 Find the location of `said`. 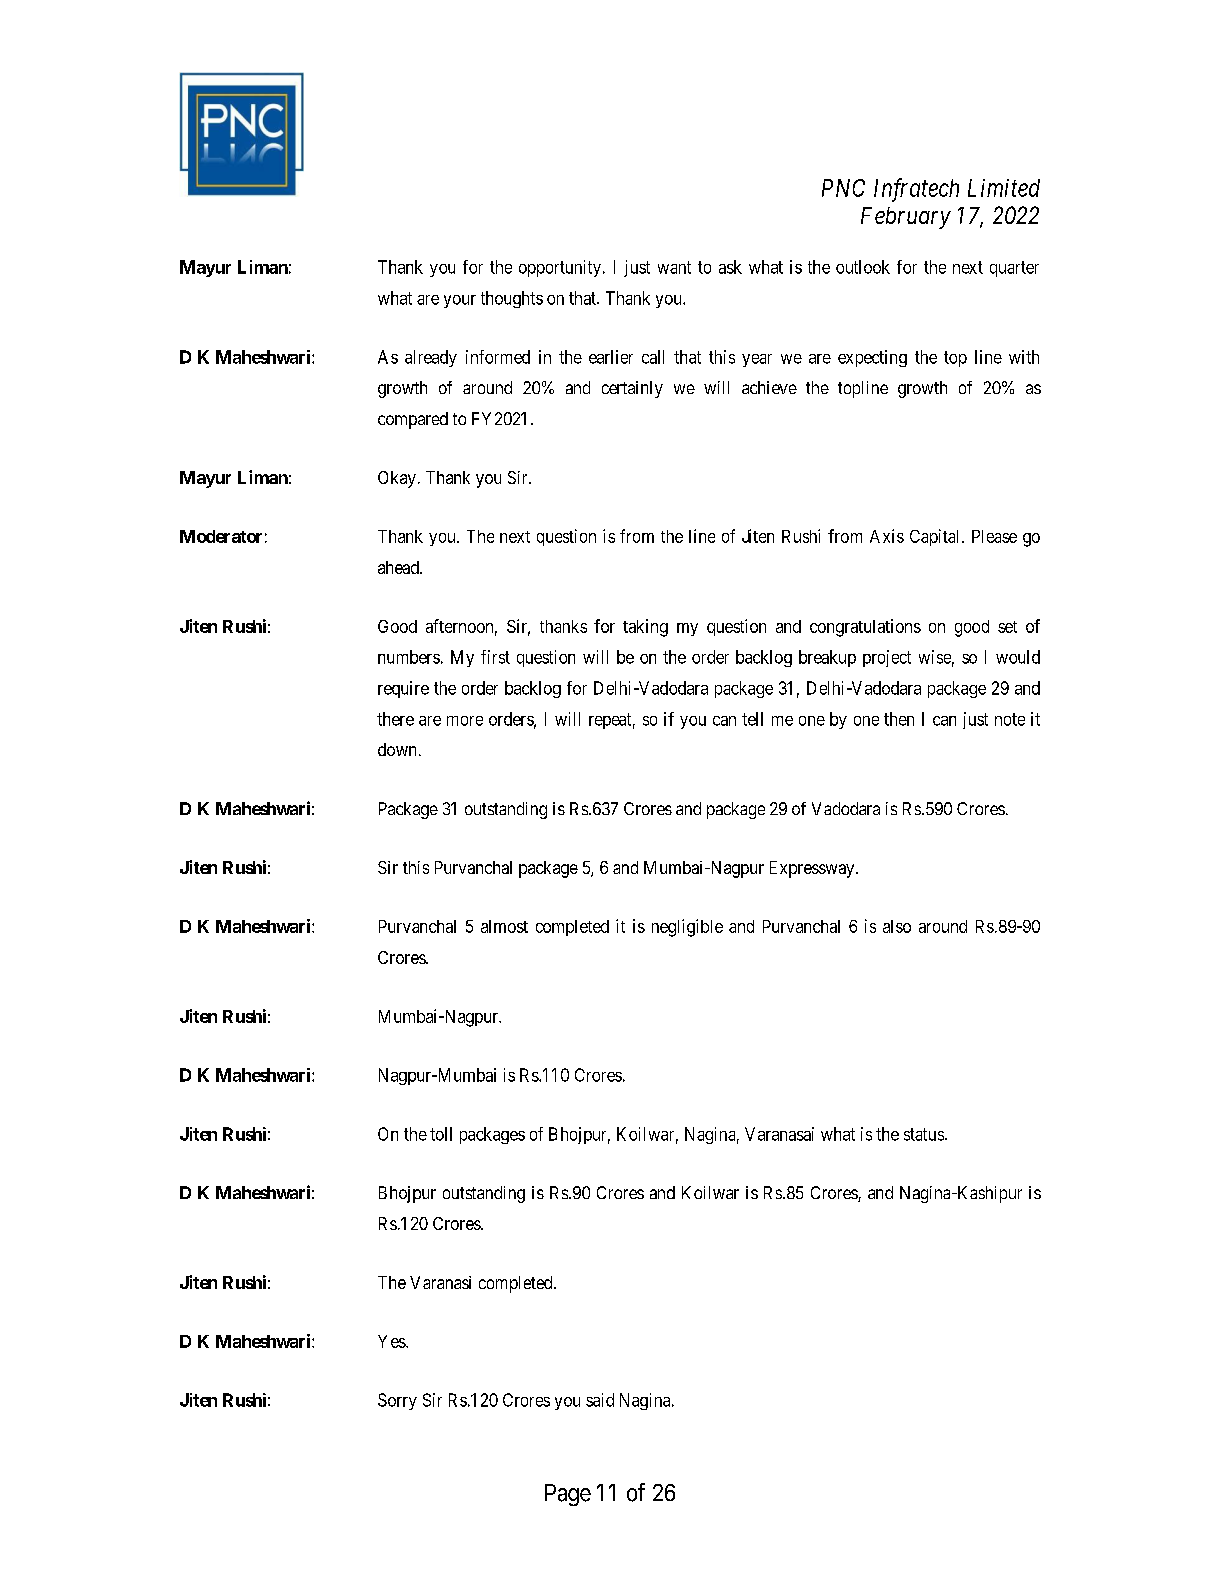

said is located at coordinates (600, 1400).
